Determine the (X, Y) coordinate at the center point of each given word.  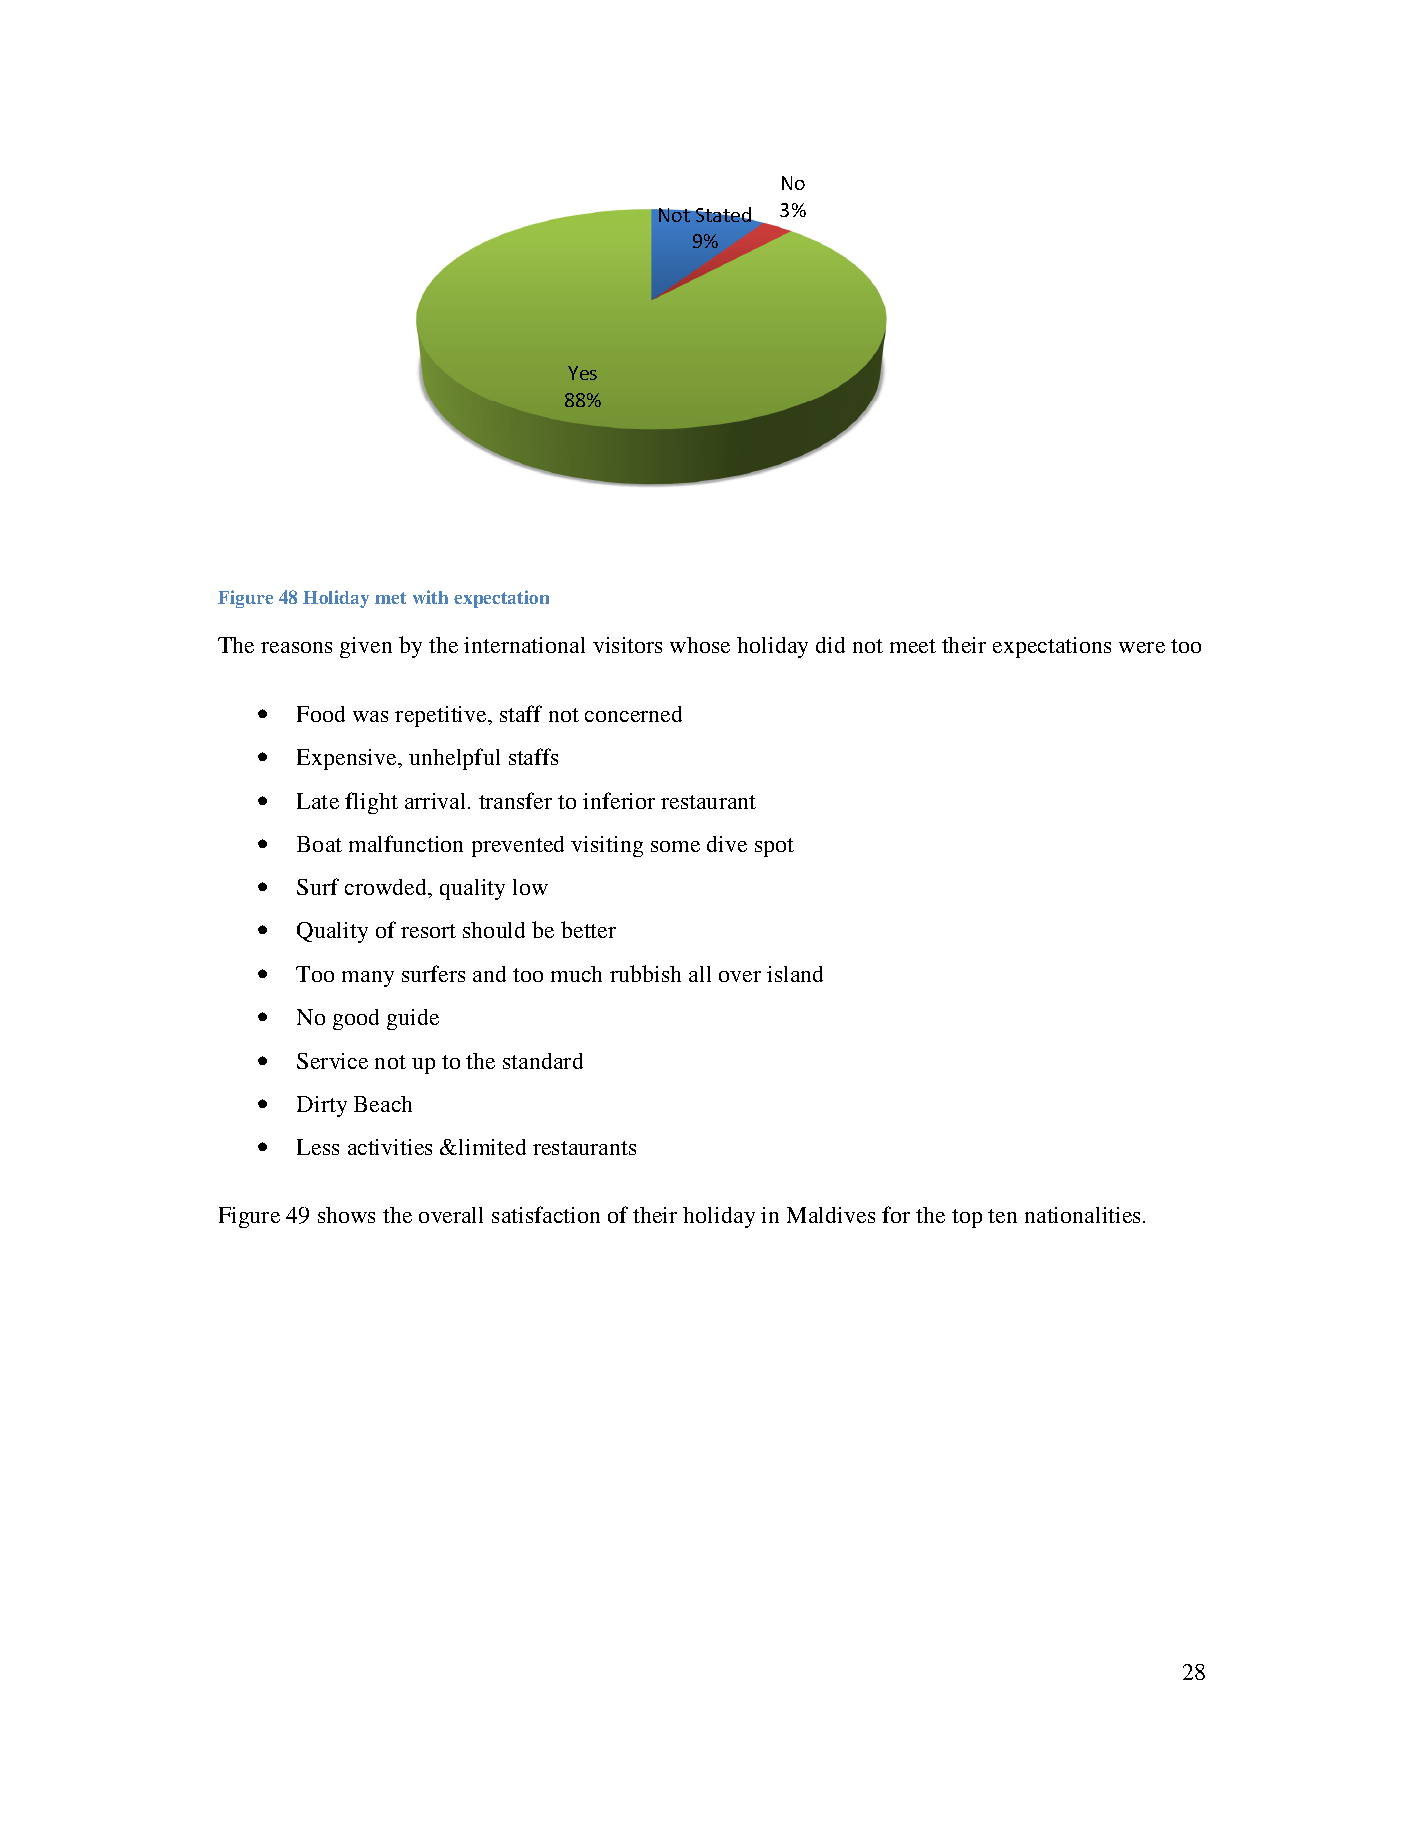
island (795, 974)
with (430, 597)
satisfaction (546, 1214)
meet (913, 646)
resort (428, 931)
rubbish (645, 973)
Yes (582, 373)
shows (346, 1215)
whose (700, 645)
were (1142, 647)
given (366, 647)
